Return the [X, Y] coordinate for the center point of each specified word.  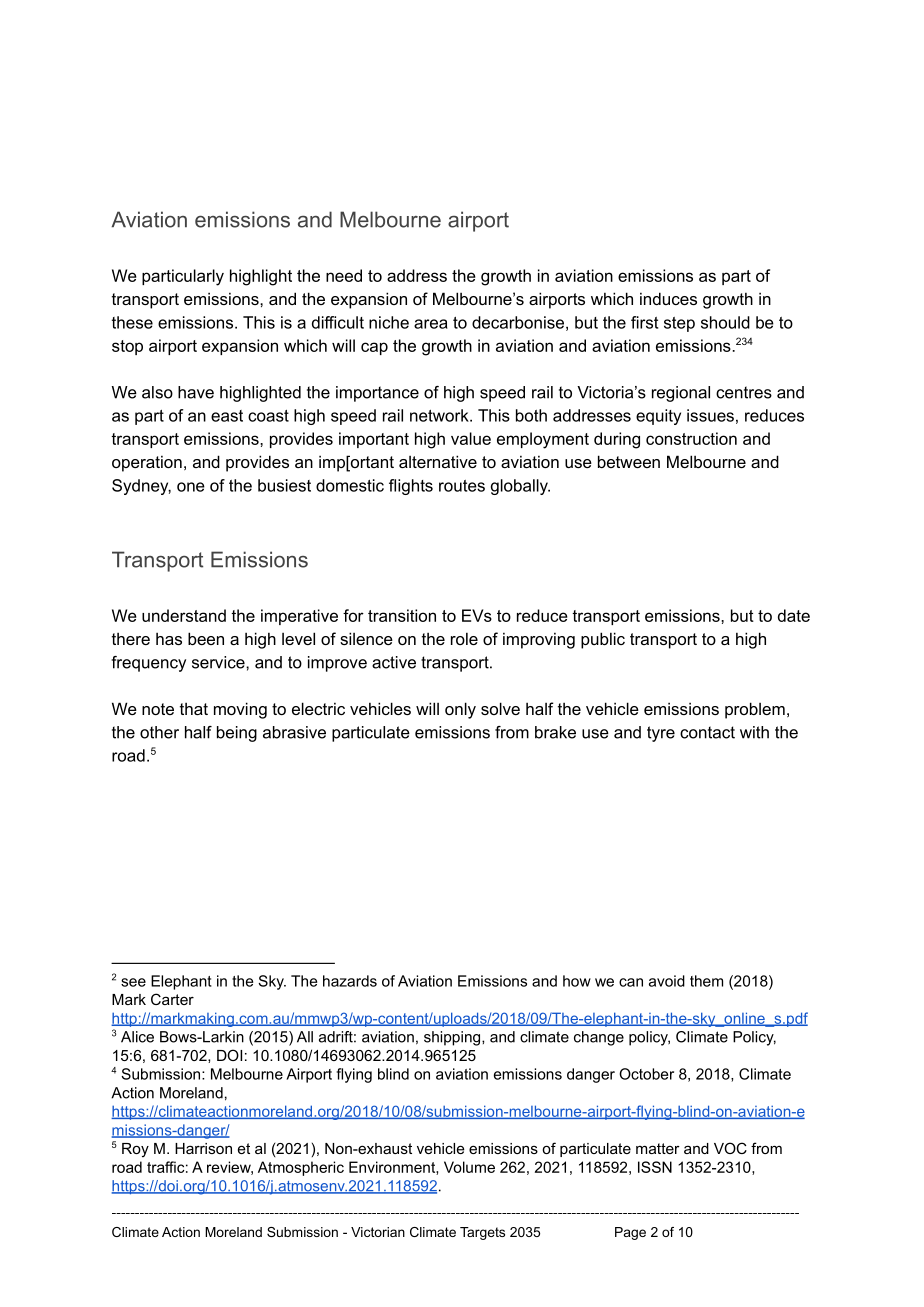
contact [707, 732]
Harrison [203, 1148]
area [431, 324]
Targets [482, 1233]
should [725, 322]
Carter [172, 999]
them [706, 981]
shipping [453, 1038]
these [132, 322]
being [237, 734]
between [629, 461]
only [460, 710]
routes [462, 486]
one [191, 487]
